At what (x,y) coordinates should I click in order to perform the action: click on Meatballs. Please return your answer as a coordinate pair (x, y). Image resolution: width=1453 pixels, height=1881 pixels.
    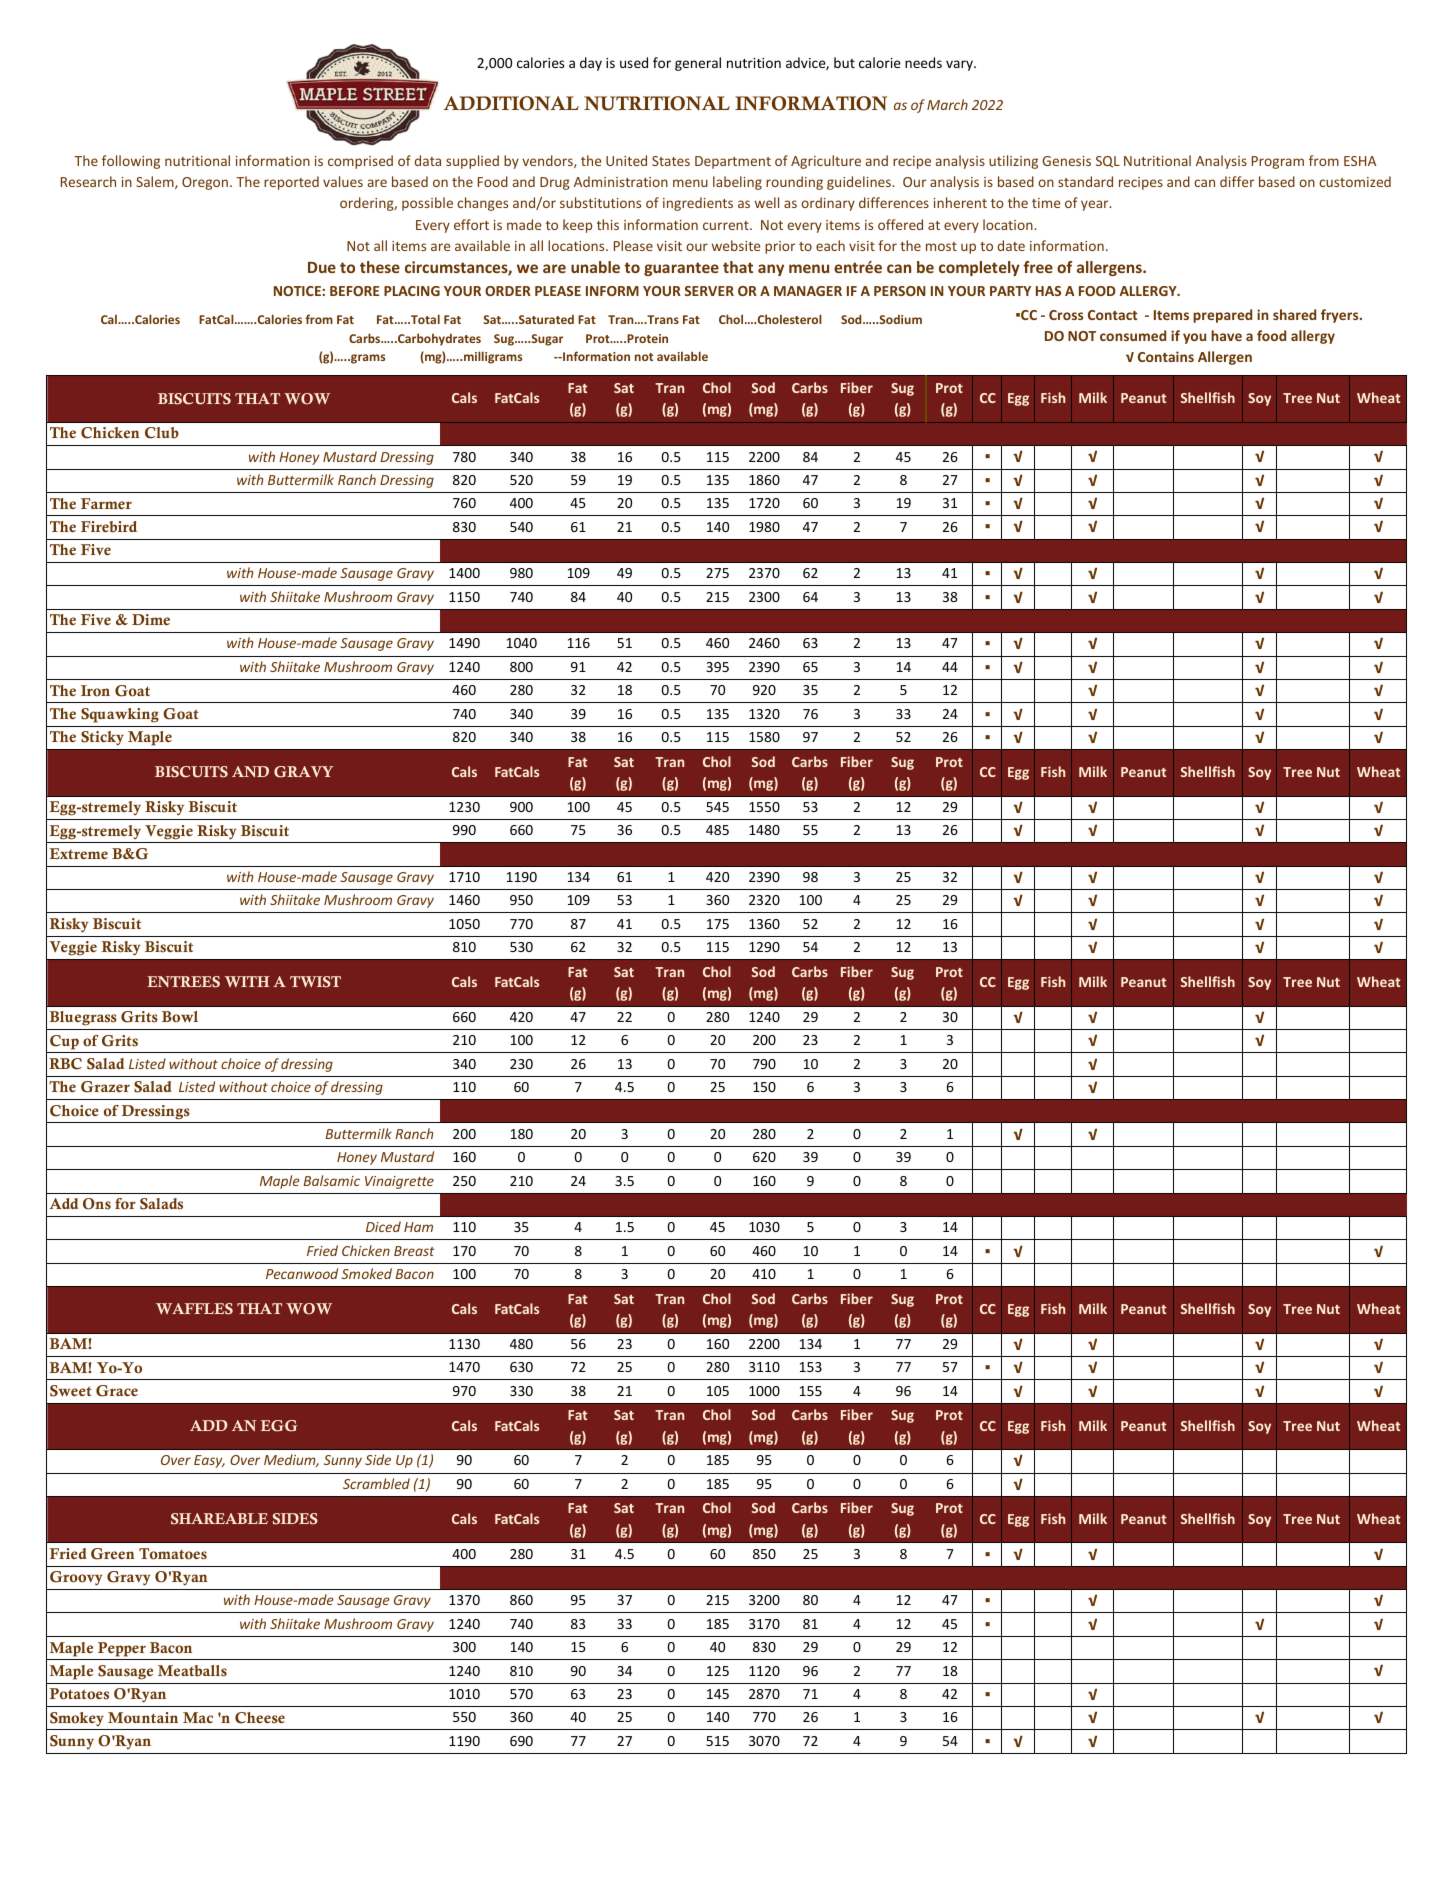
    Looking at the image, I should click on (192, 1671).
